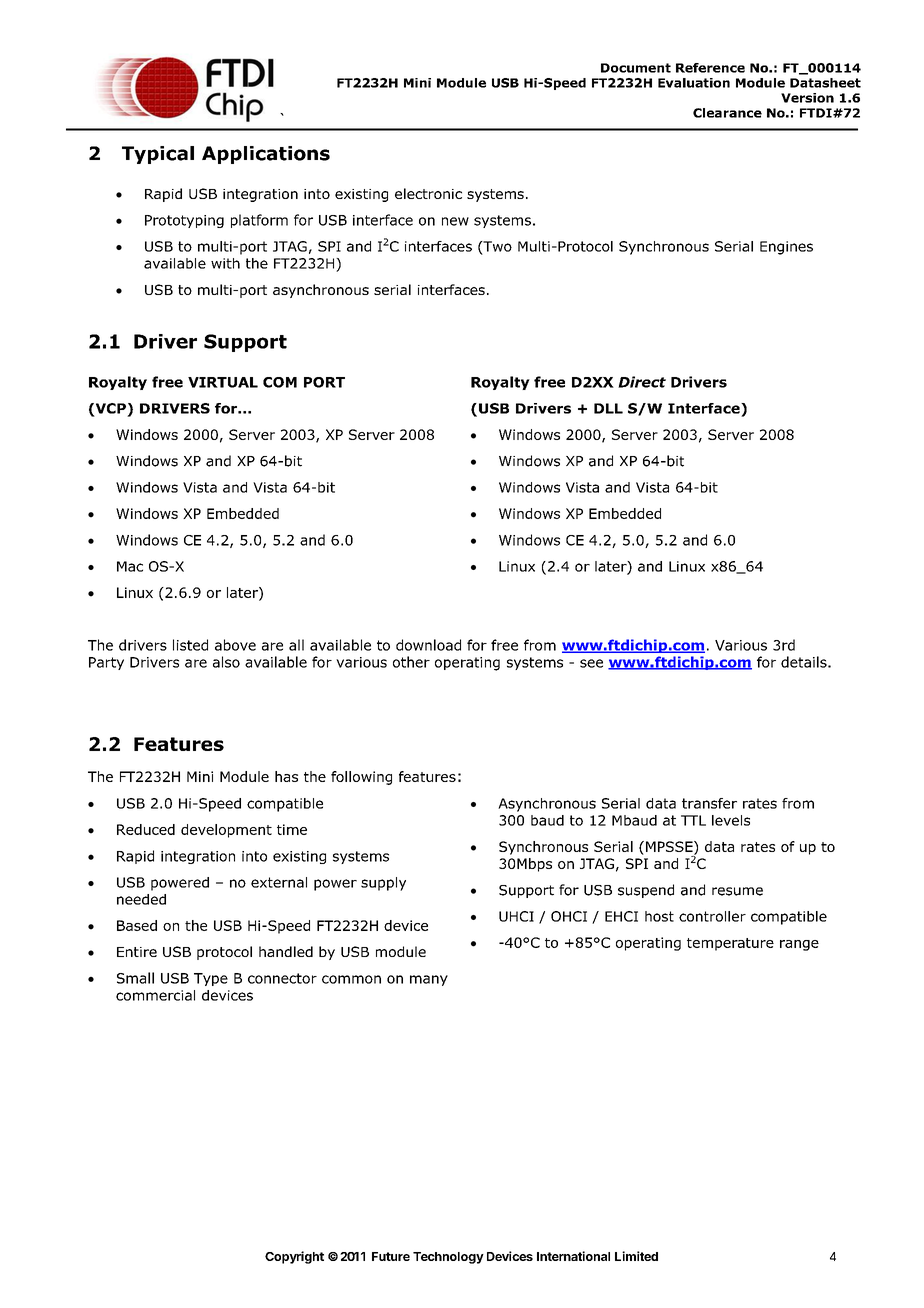 The image size is (924, 1308). What do you see at coordinates (636, 1256) in the screenshot?
I see `Limited` at bounding box center [636, 1256].
